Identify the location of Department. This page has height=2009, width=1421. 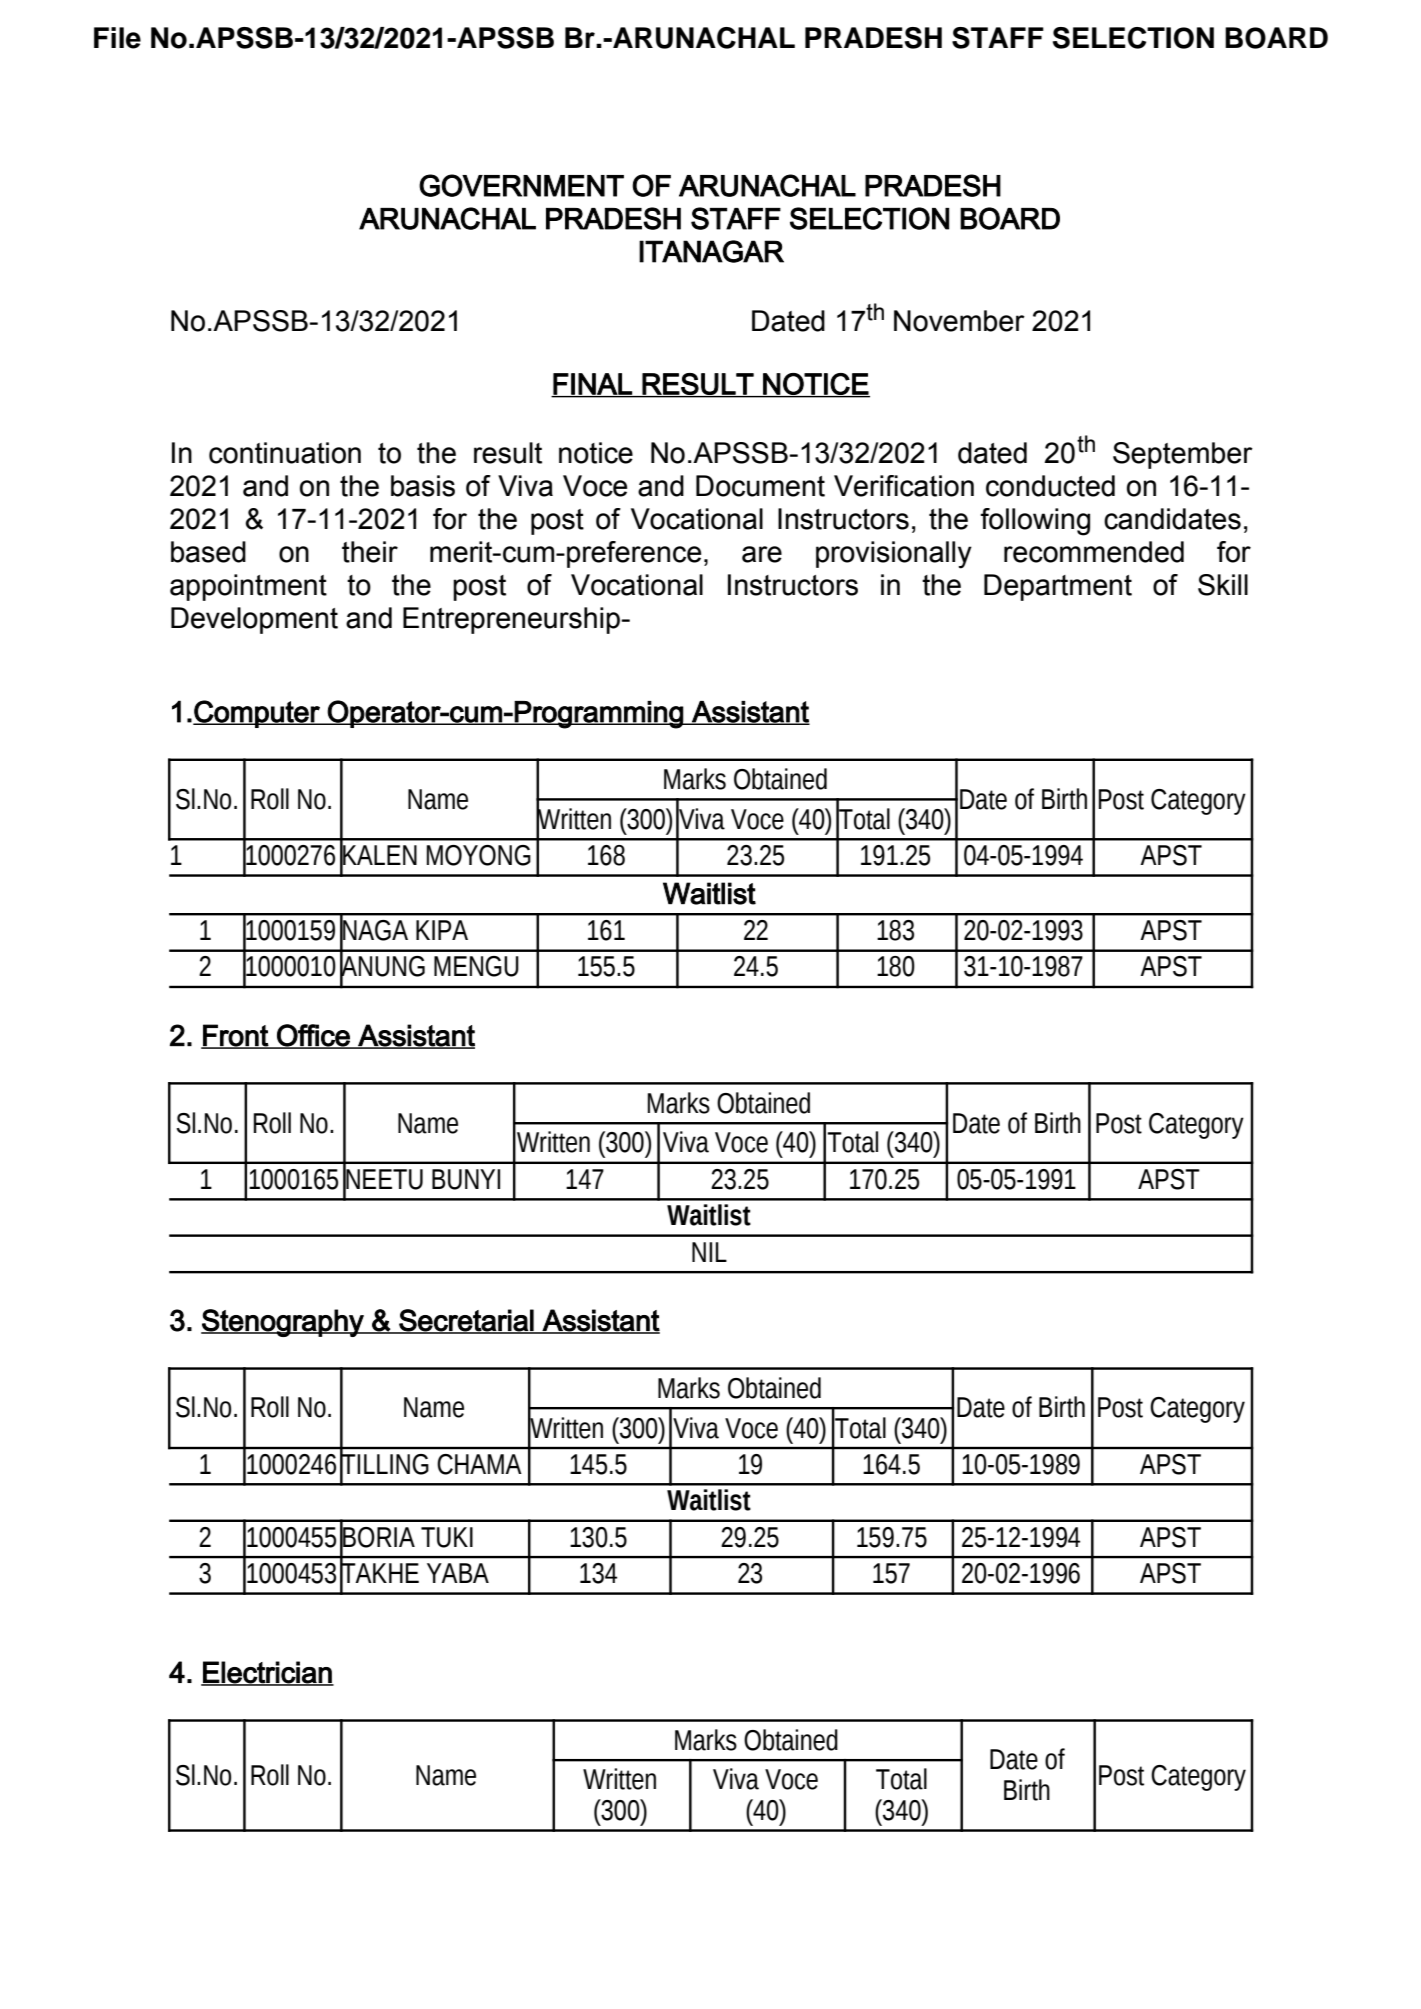
(1058, 587).
